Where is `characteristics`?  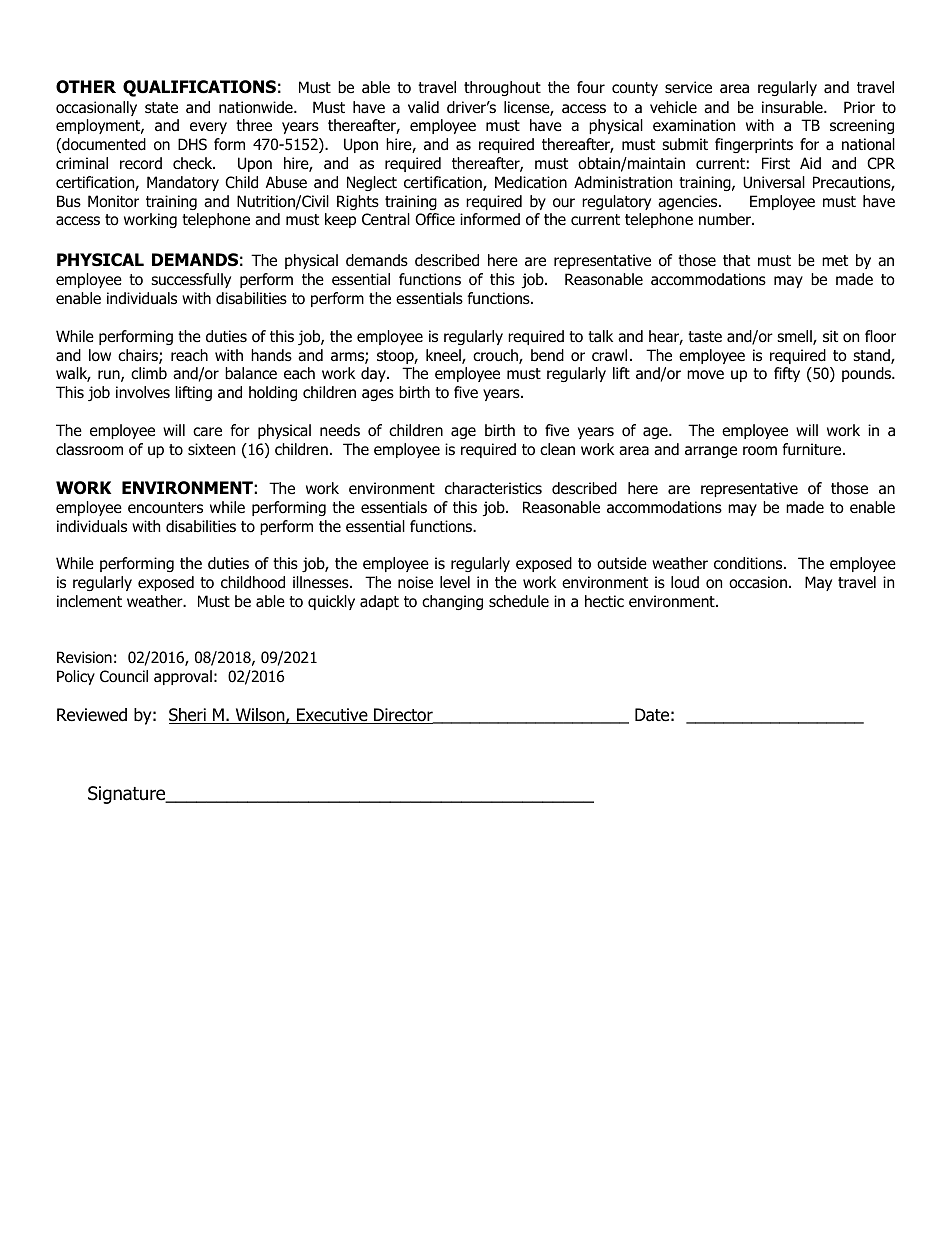
characteristics is located at coordinates (493, 488).
